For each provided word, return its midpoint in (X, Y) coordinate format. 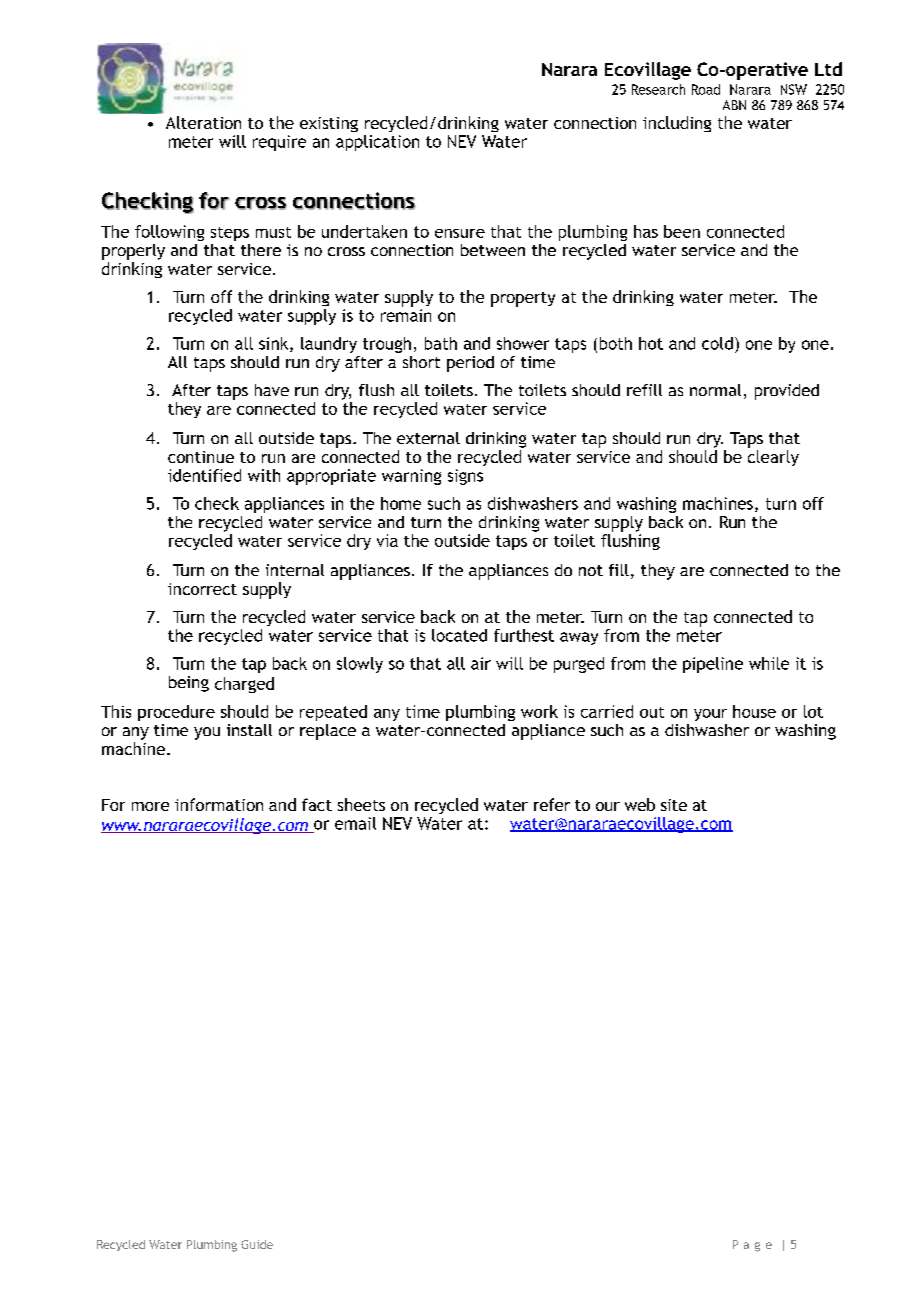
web (640, 804)
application (377, 143)
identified (204, 475)
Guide (257, 1244)
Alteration (203, 122)
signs (465, 477)
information (219, 804)
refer (552, 804)
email (355, 823)
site (674, 805)
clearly (773, 458)
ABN (734, 105)
